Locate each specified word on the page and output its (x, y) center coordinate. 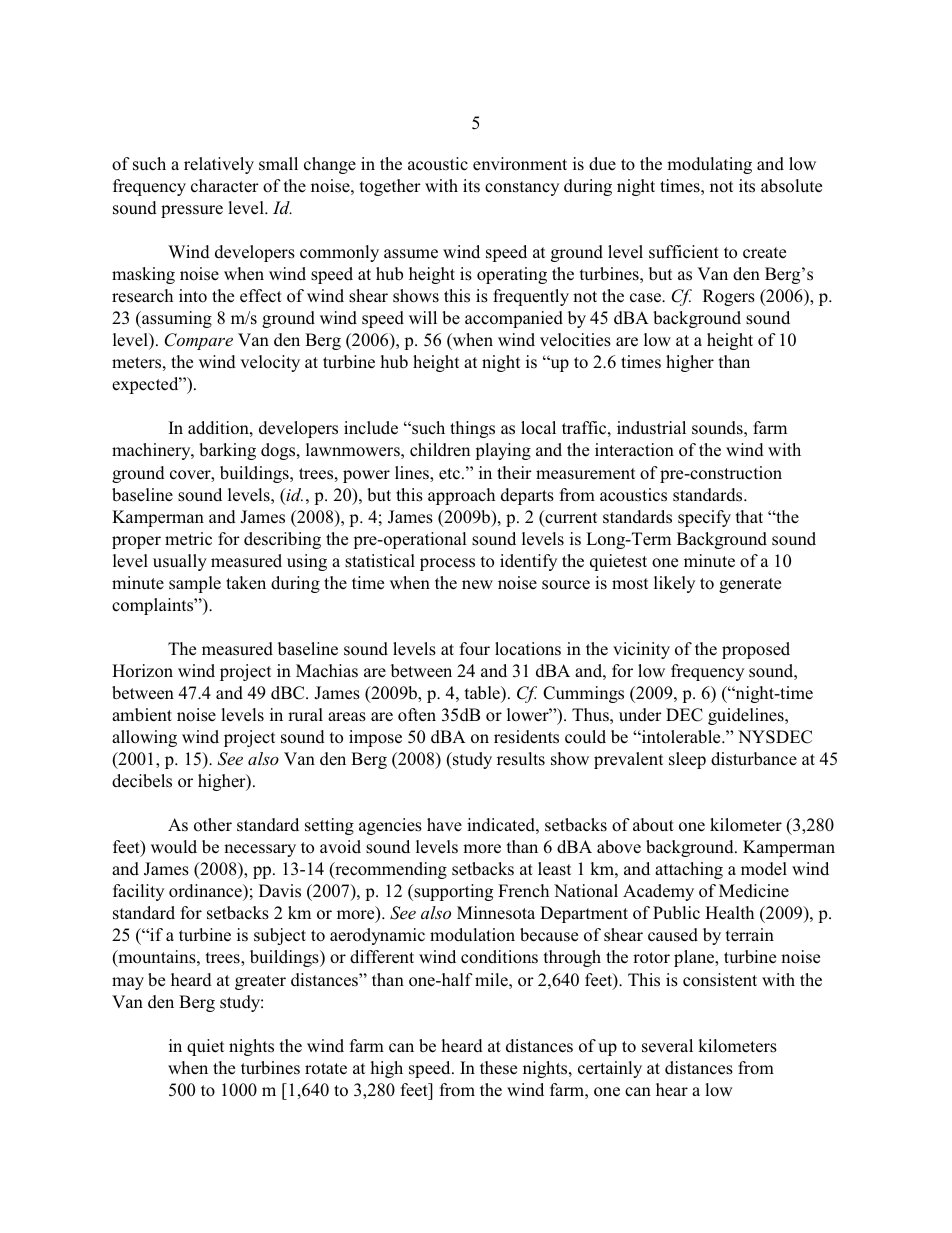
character (225, 186)
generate (750, 585)
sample (195, 584)
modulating (709, 165)
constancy (522, 188)
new (477, 585)
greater (260, 982)
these (498, 1068)
